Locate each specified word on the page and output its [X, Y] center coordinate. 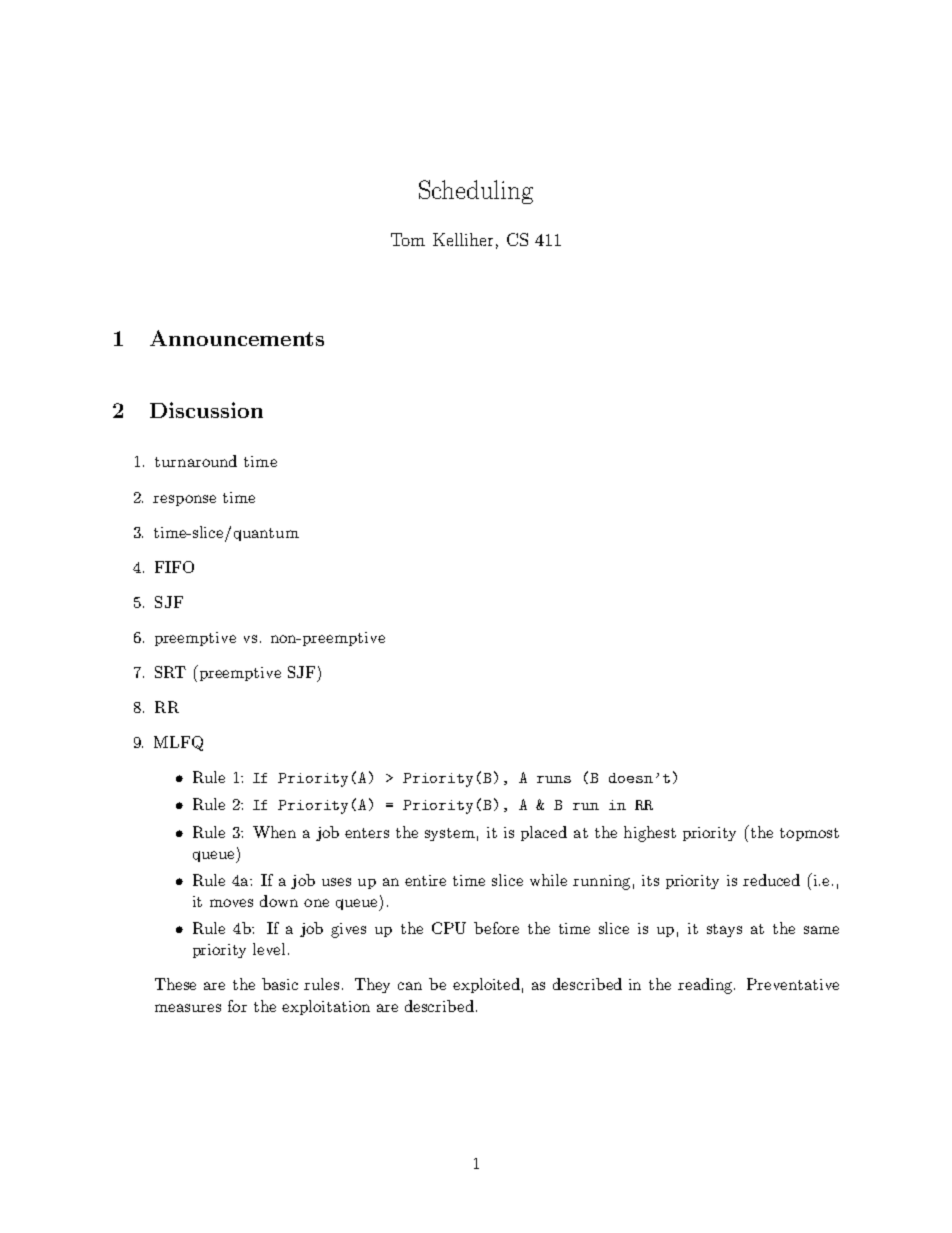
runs [554, 779]
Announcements [237, 338]
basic [280, 984]
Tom [408, 239]
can [410, 986]
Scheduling [476, 192]
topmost [809, 834]
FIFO [174, 567]
